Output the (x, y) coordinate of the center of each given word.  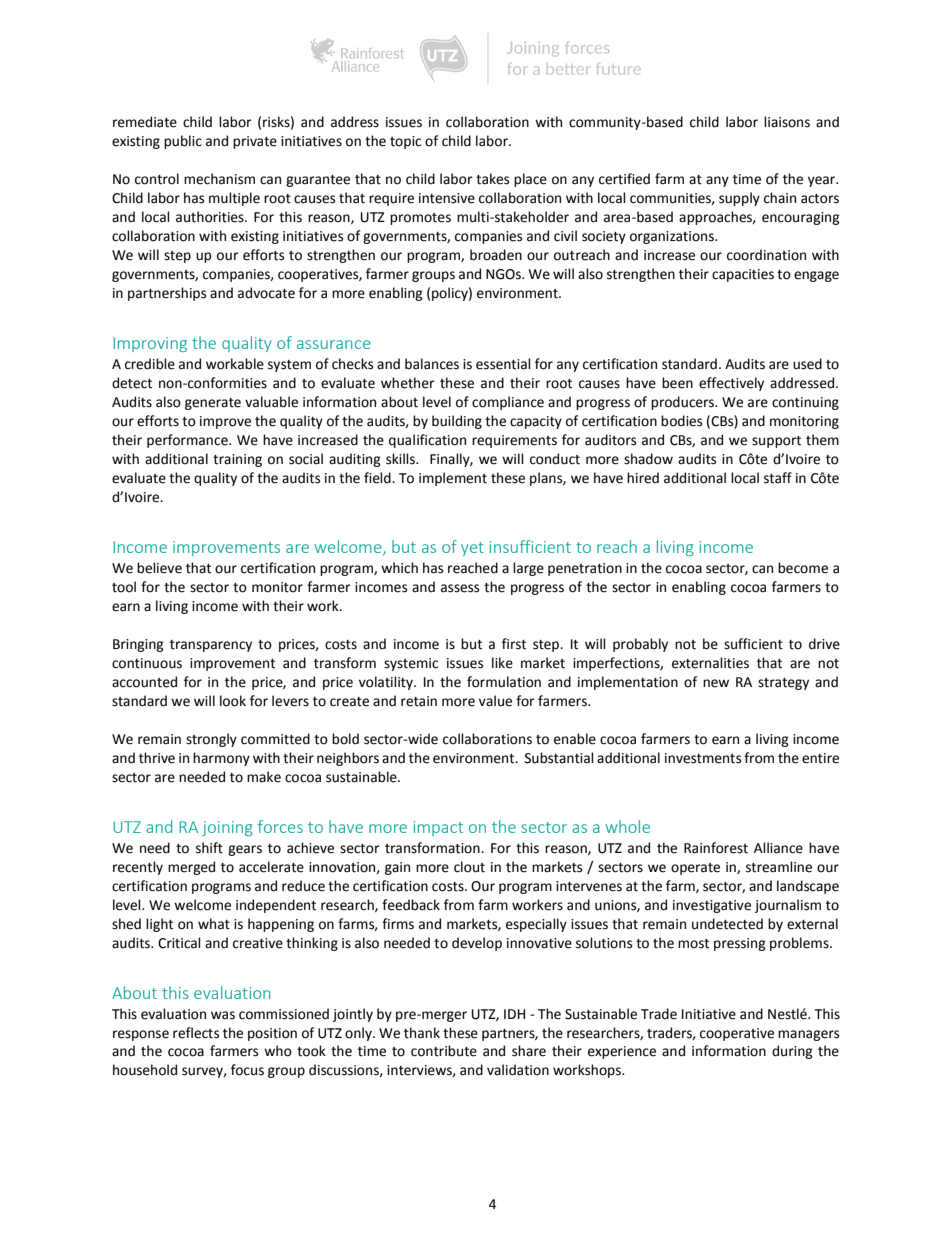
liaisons (787, 122)
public (183, 142)
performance (188, 441)
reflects (196, 1033)
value (495, 701)
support (776, 442)
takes (492, 179)
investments (703, 758)
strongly (211, 740)
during (792, 1052)
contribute (444, 1051)
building (457, 422)
